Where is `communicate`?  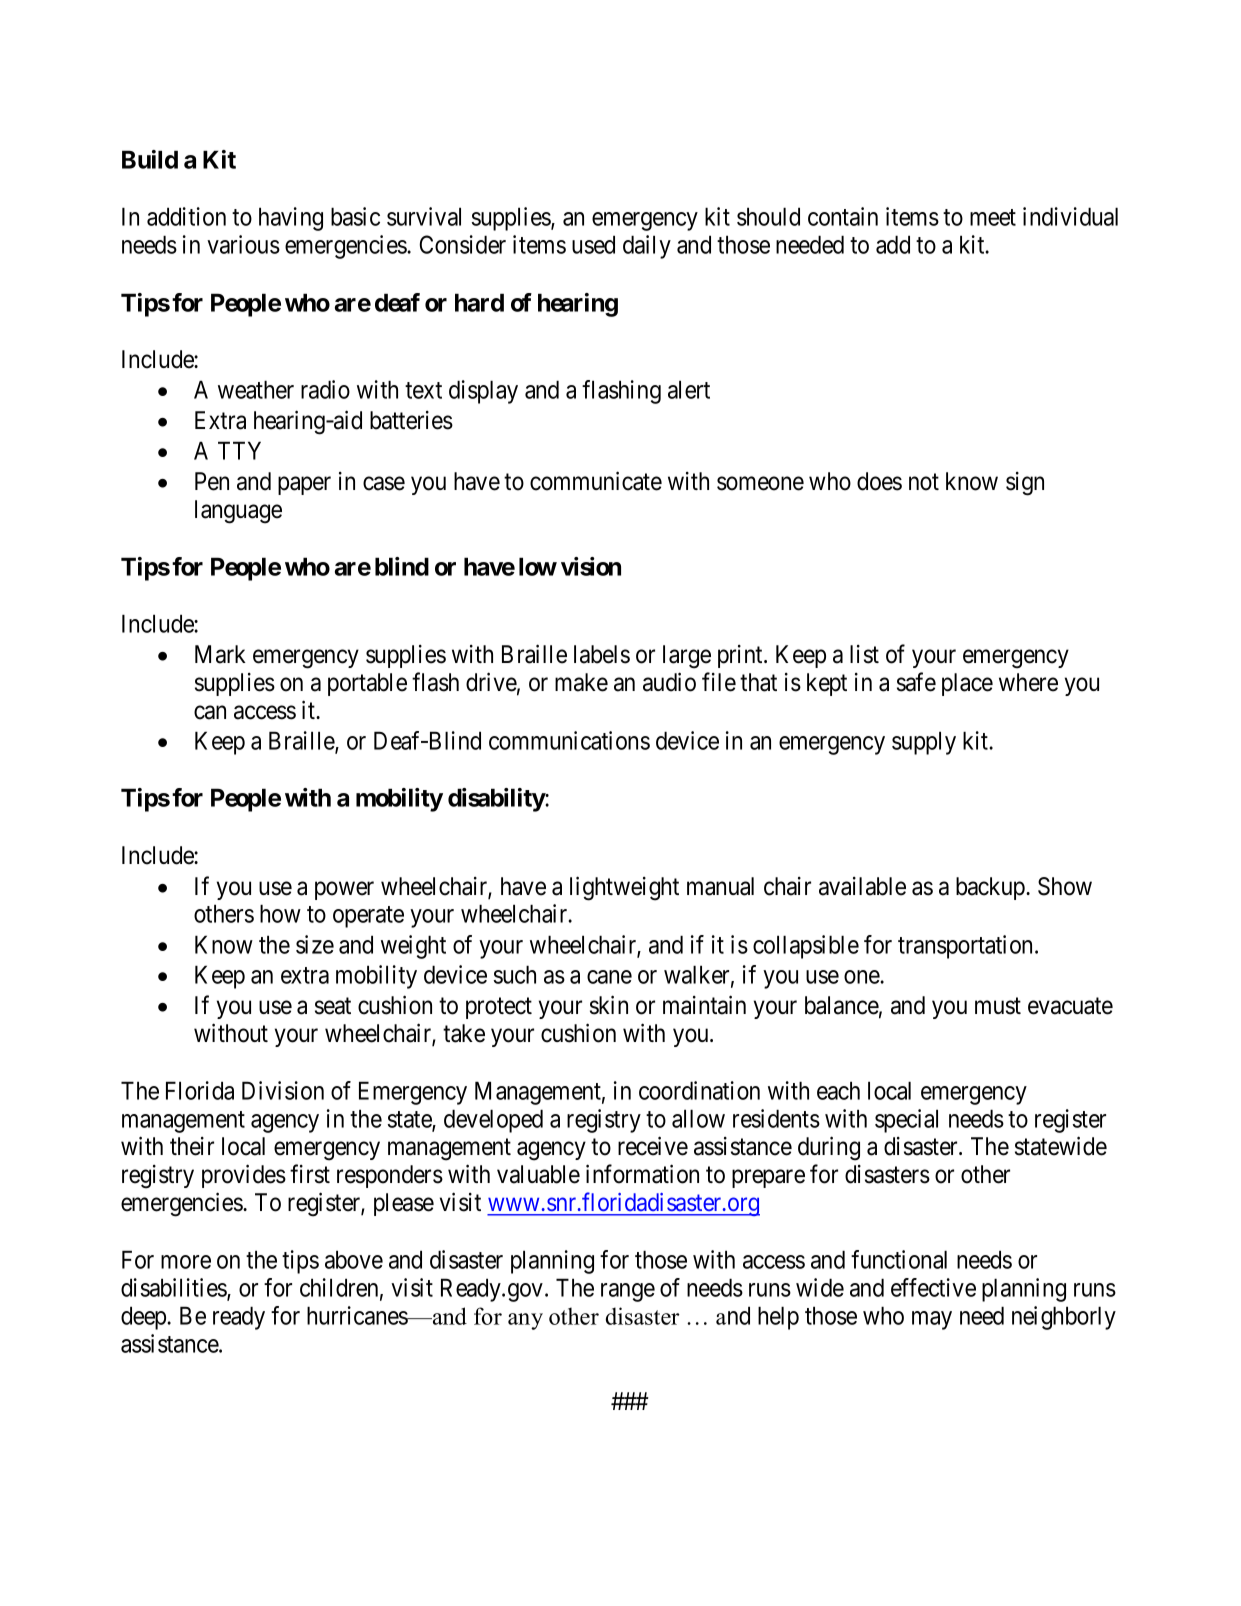
communicate is located at coordinates (596, 481).
